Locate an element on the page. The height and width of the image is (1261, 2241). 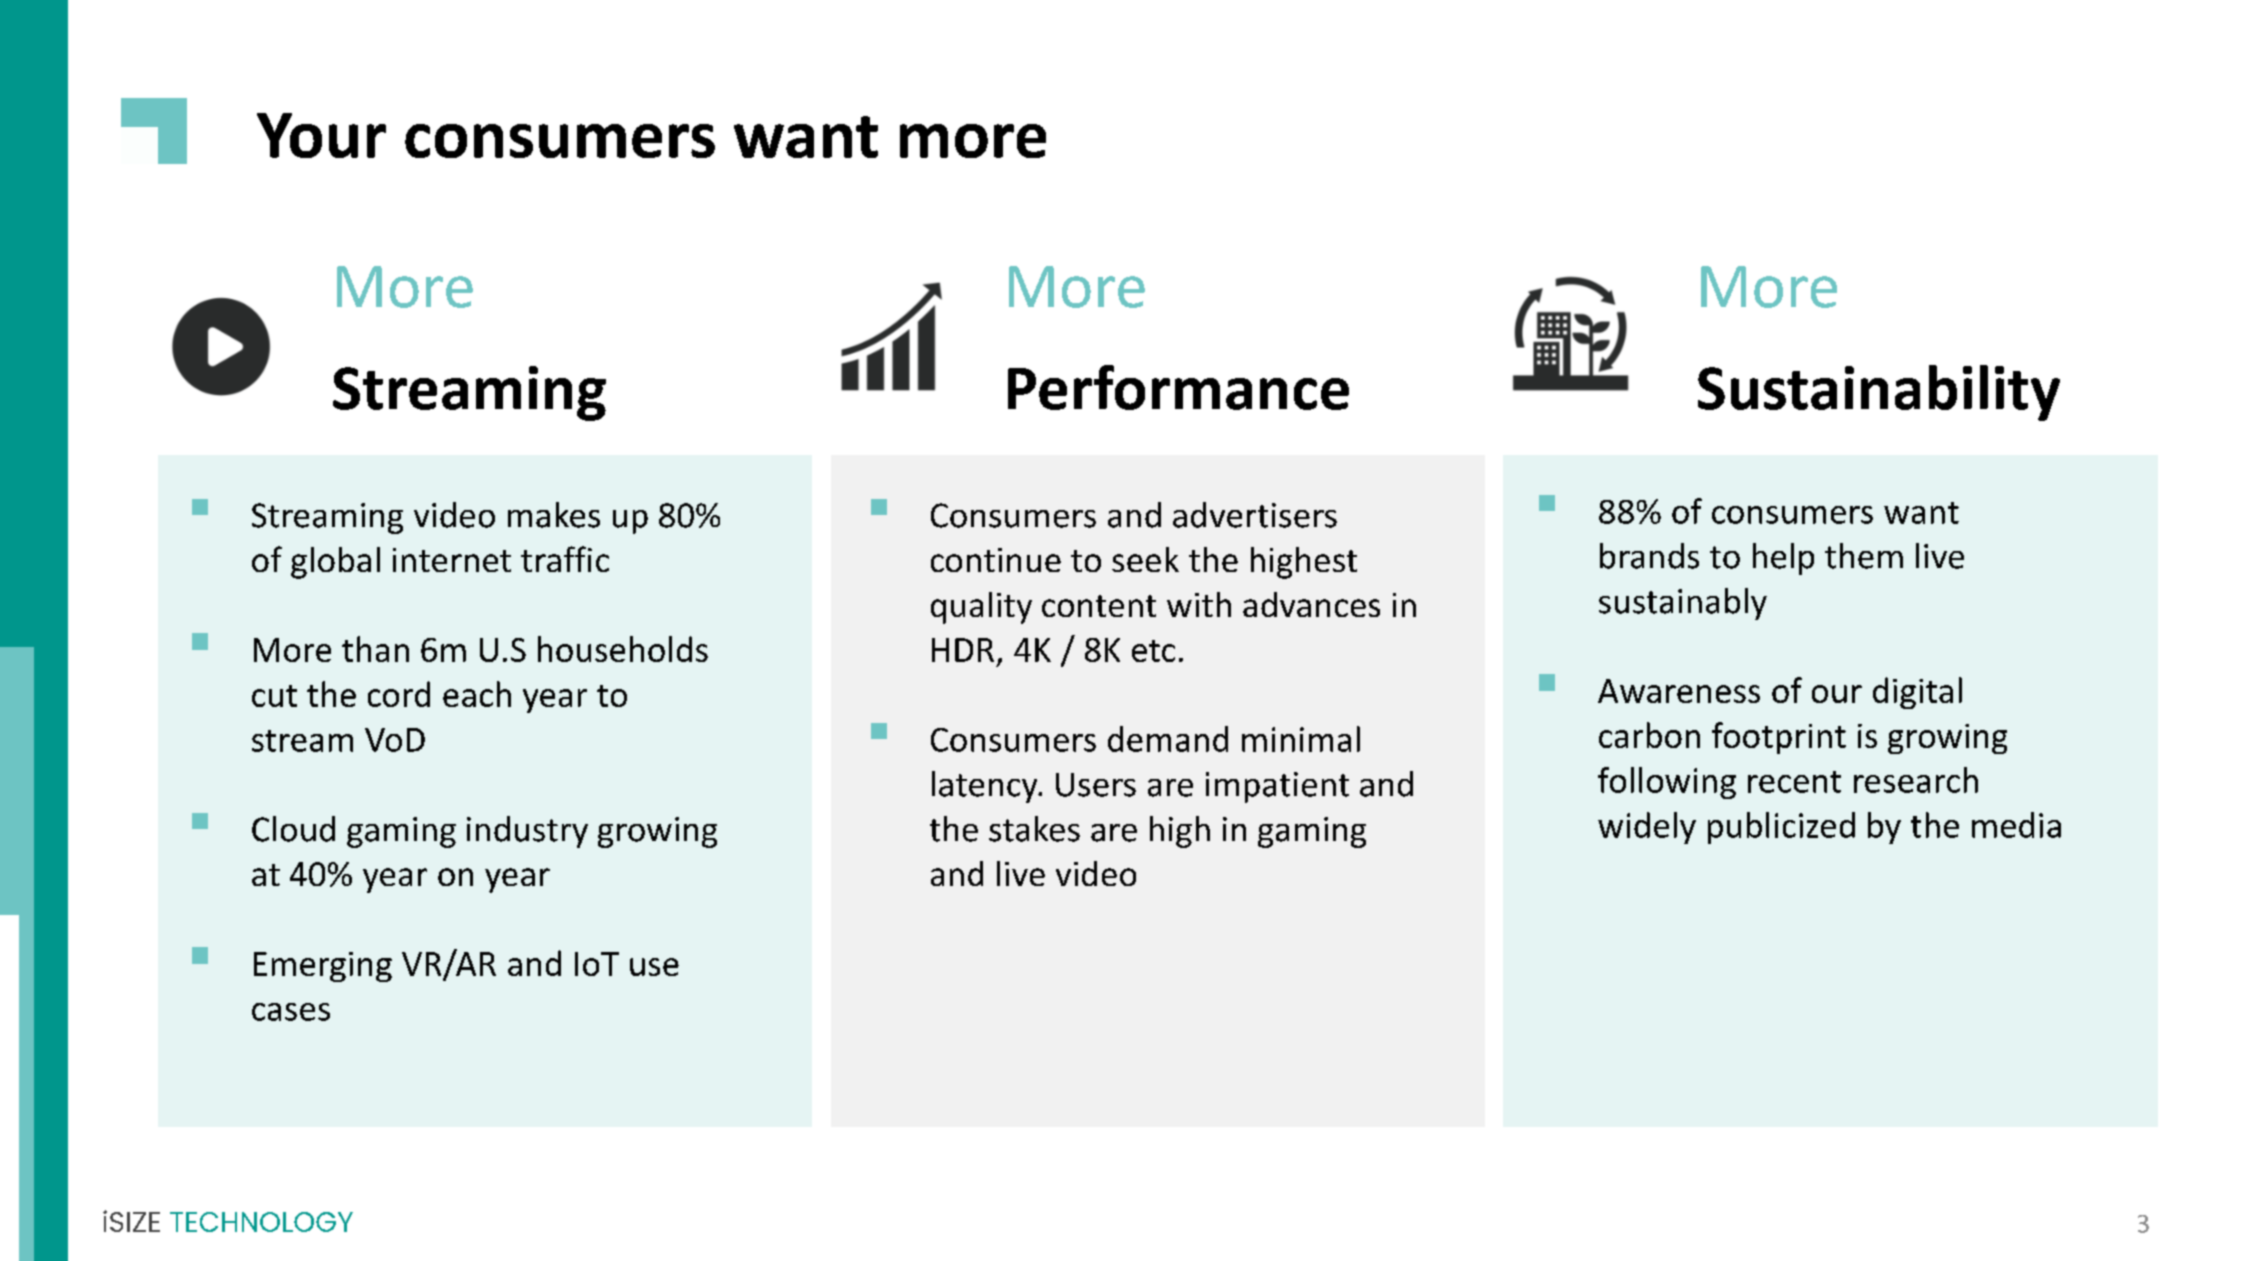
Sustainability is located at coordinates (1879, 393).
